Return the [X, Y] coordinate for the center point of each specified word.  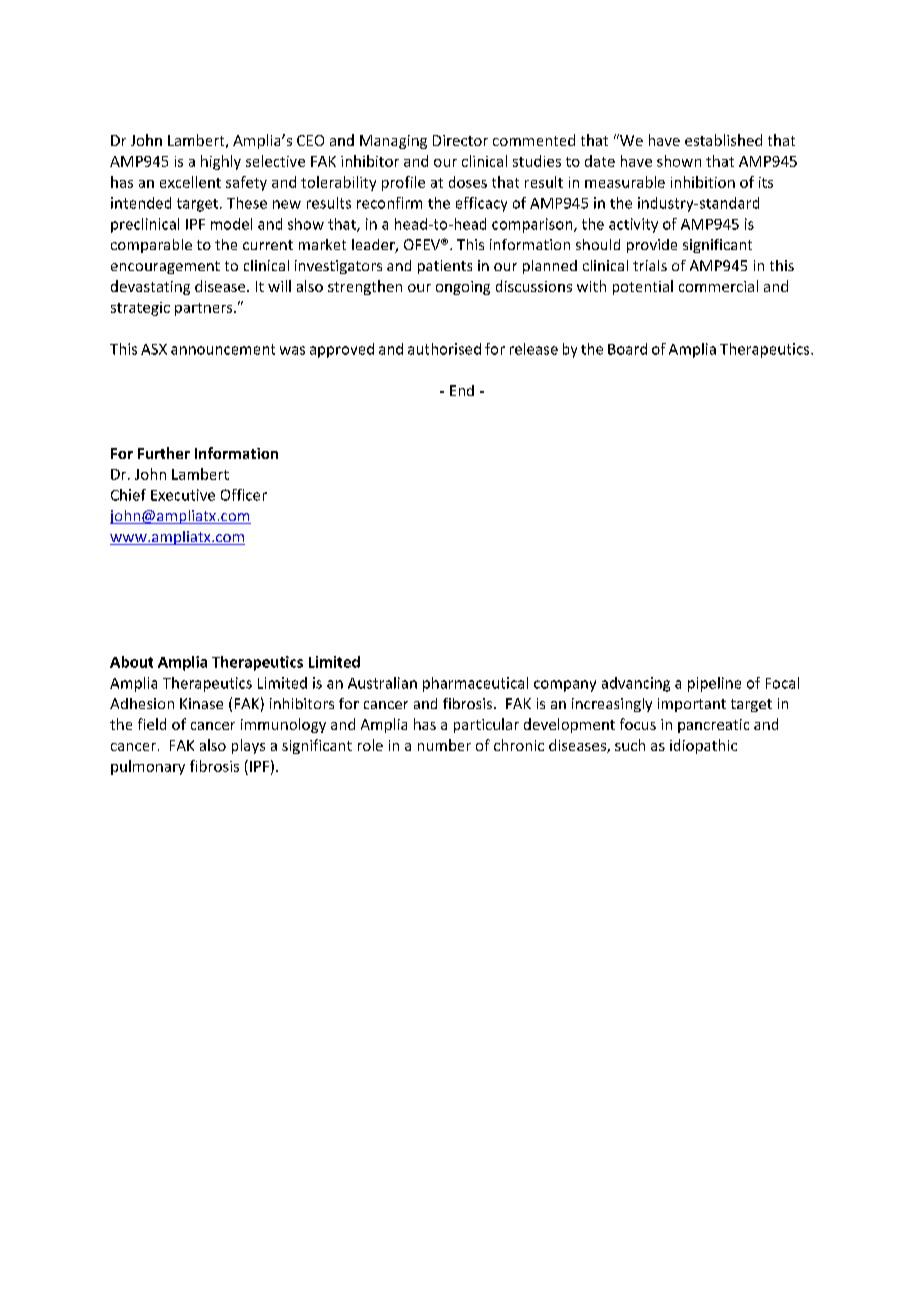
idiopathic [703, 746]
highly [221, 162]
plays [248, 746]
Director [460, 140]
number [444, 745]
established [723, 140]
